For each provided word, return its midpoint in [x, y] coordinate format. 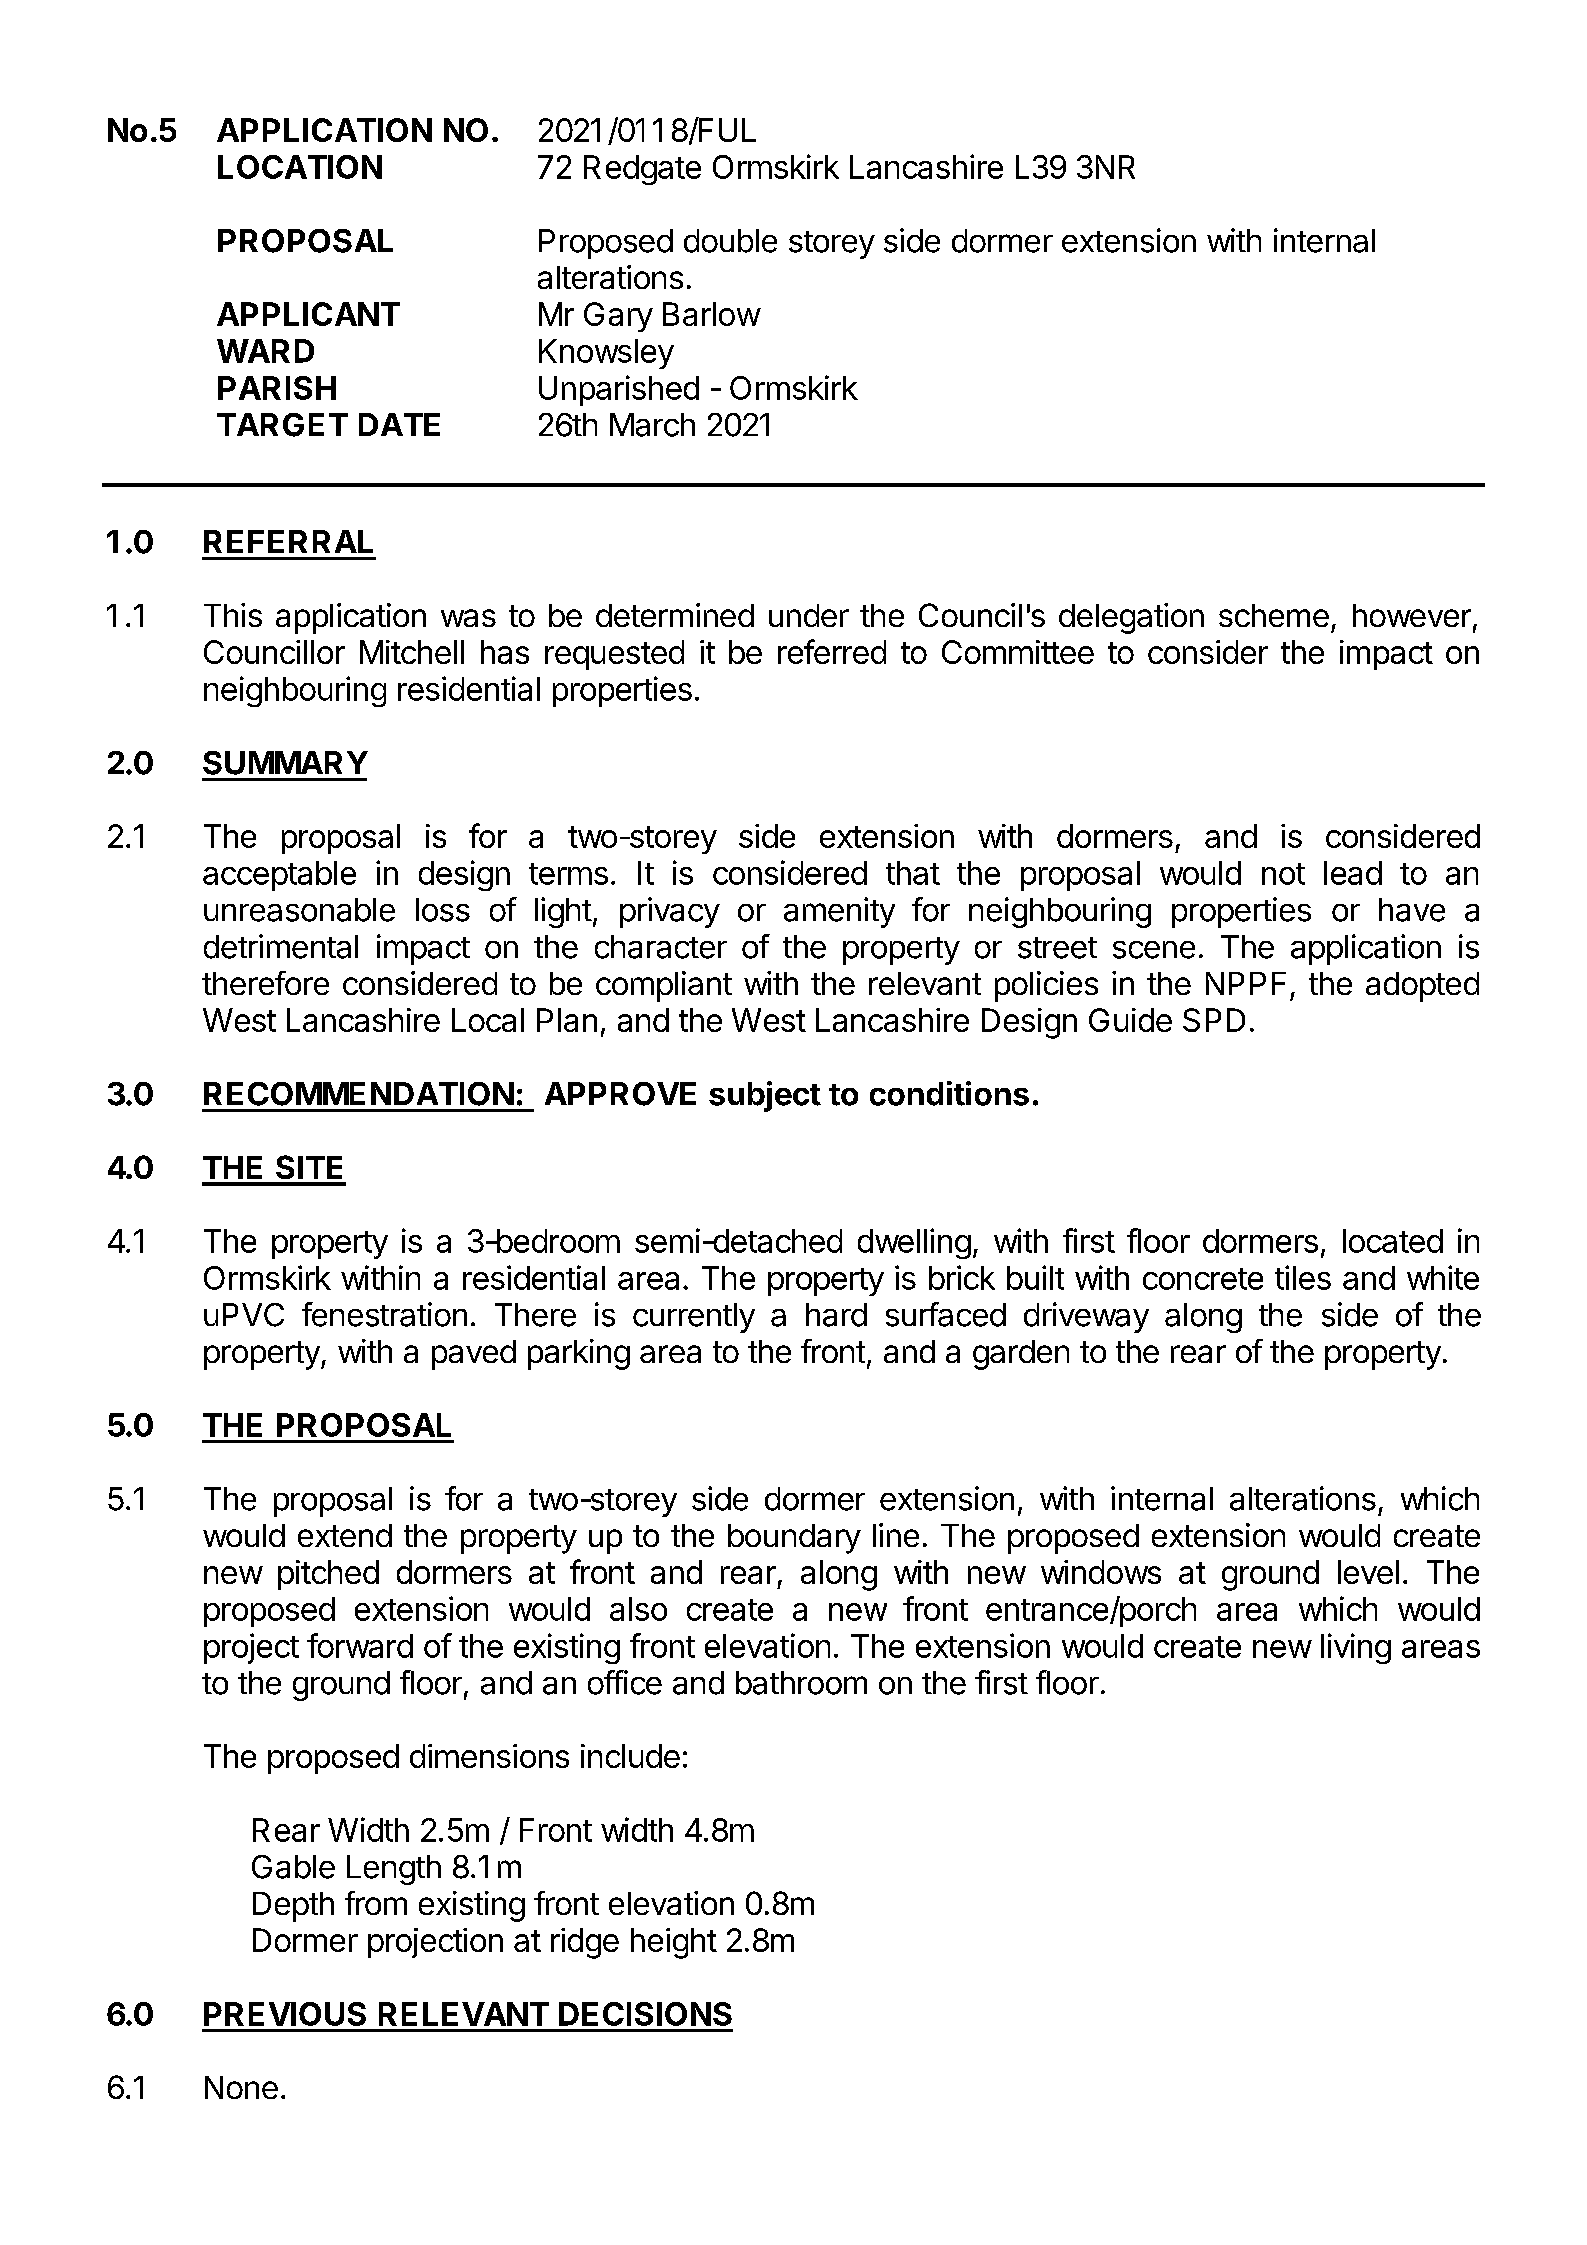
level [1368, 1572]
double [730, 241]
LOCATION [300, 167]
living [1356, 1648]
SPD [1214, 1020]
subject [765, 1096]
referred [832, 651]
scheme [1274, 615]
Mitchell [412, 652]
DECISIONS [645, 2014]
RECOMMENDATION [359, 1094]
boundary [794, 1539]
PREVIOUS [285, 2014]
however [1412, 615]
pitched [328, 1575]
